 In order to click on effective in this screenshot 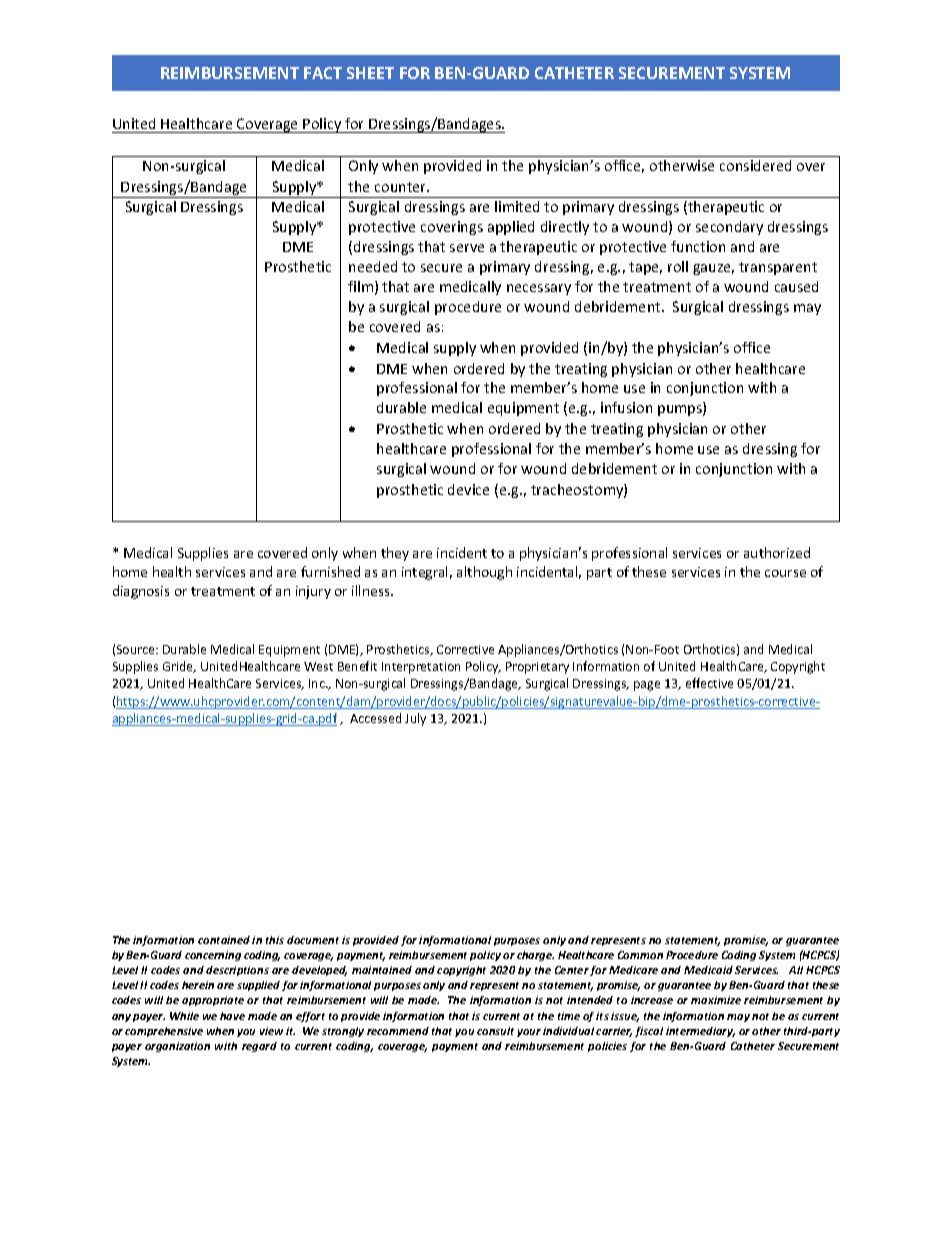, I will do `click(709, 683)`.
